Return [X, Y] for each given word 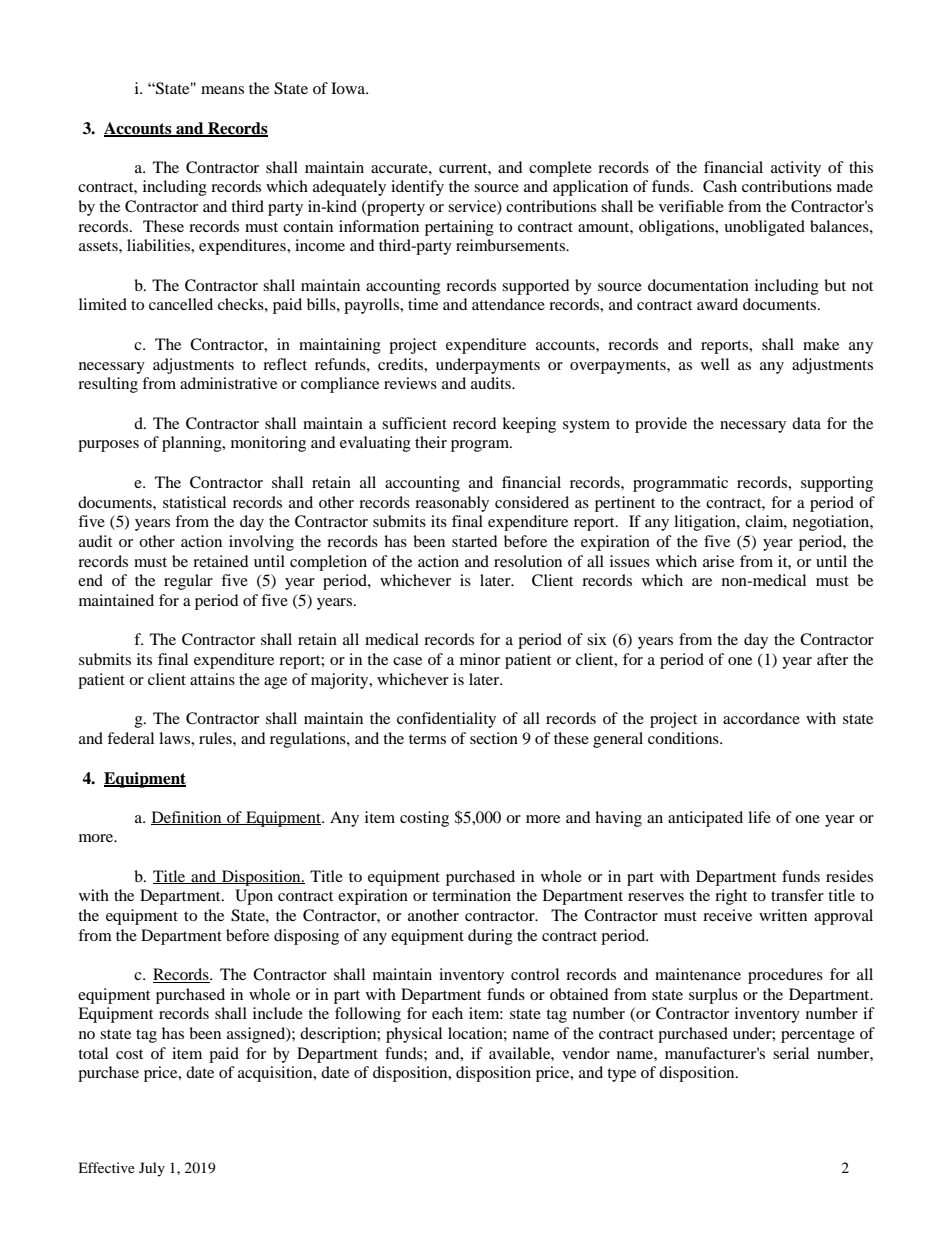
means [222, 90]
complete [560, 169]
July [152, 1169]
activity [796, 169]
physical [414, 1035]
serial [791, 1053]
